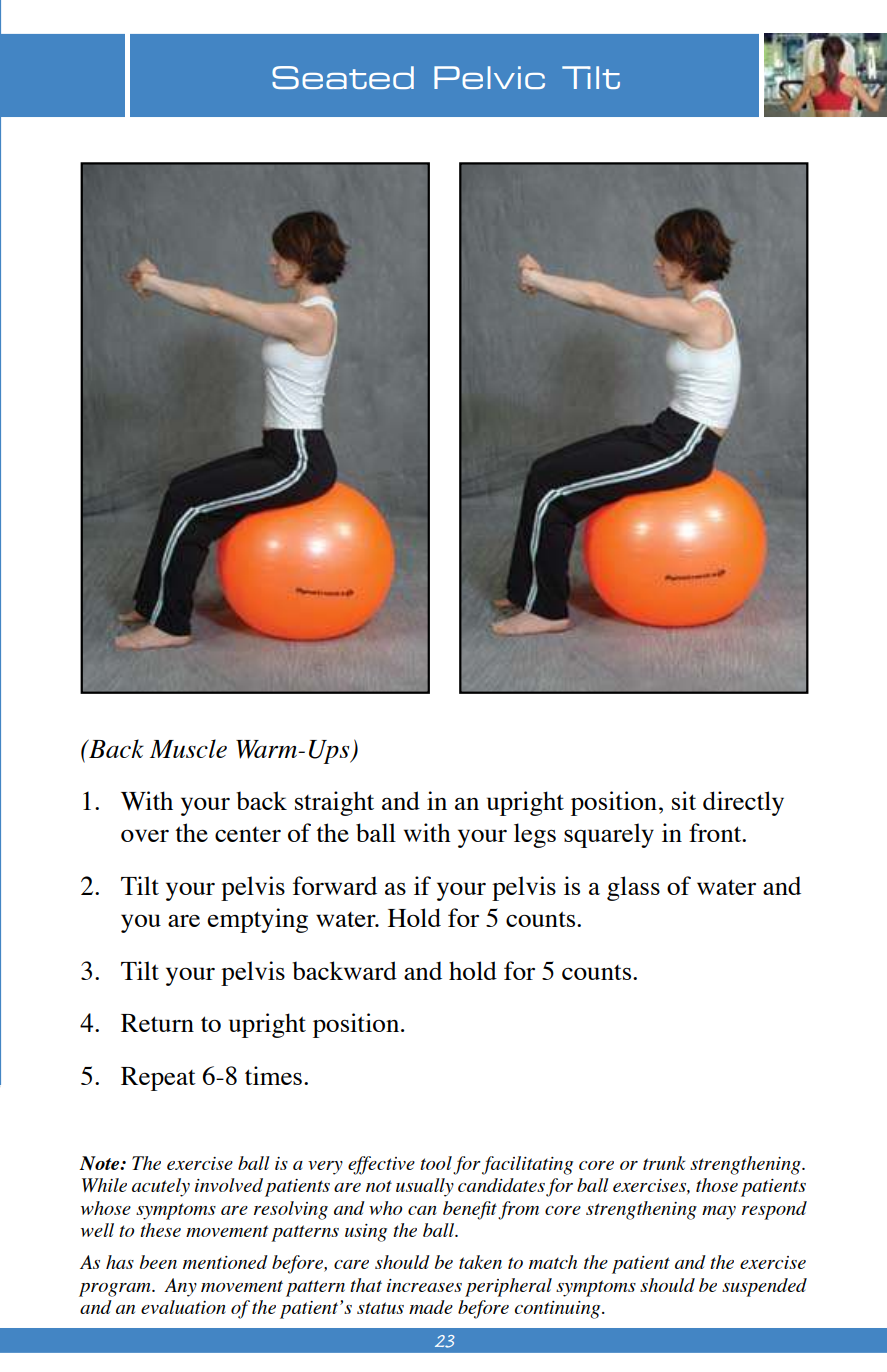 This image has width=887, height=1372. I want to click on Any, so click(180, 1287).
